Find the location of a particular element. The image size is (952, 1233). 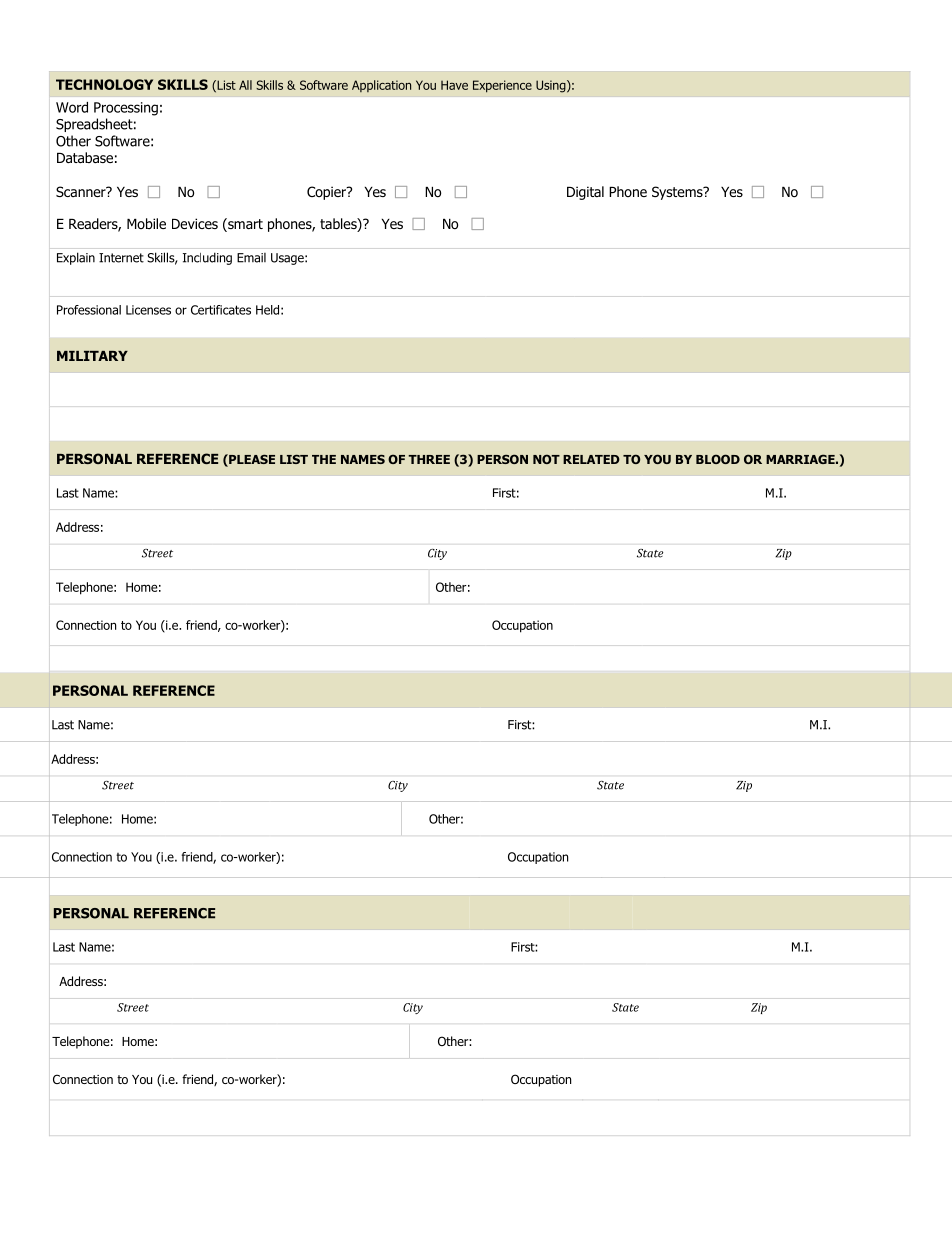

Processing is located at coordinates (126, 109).
